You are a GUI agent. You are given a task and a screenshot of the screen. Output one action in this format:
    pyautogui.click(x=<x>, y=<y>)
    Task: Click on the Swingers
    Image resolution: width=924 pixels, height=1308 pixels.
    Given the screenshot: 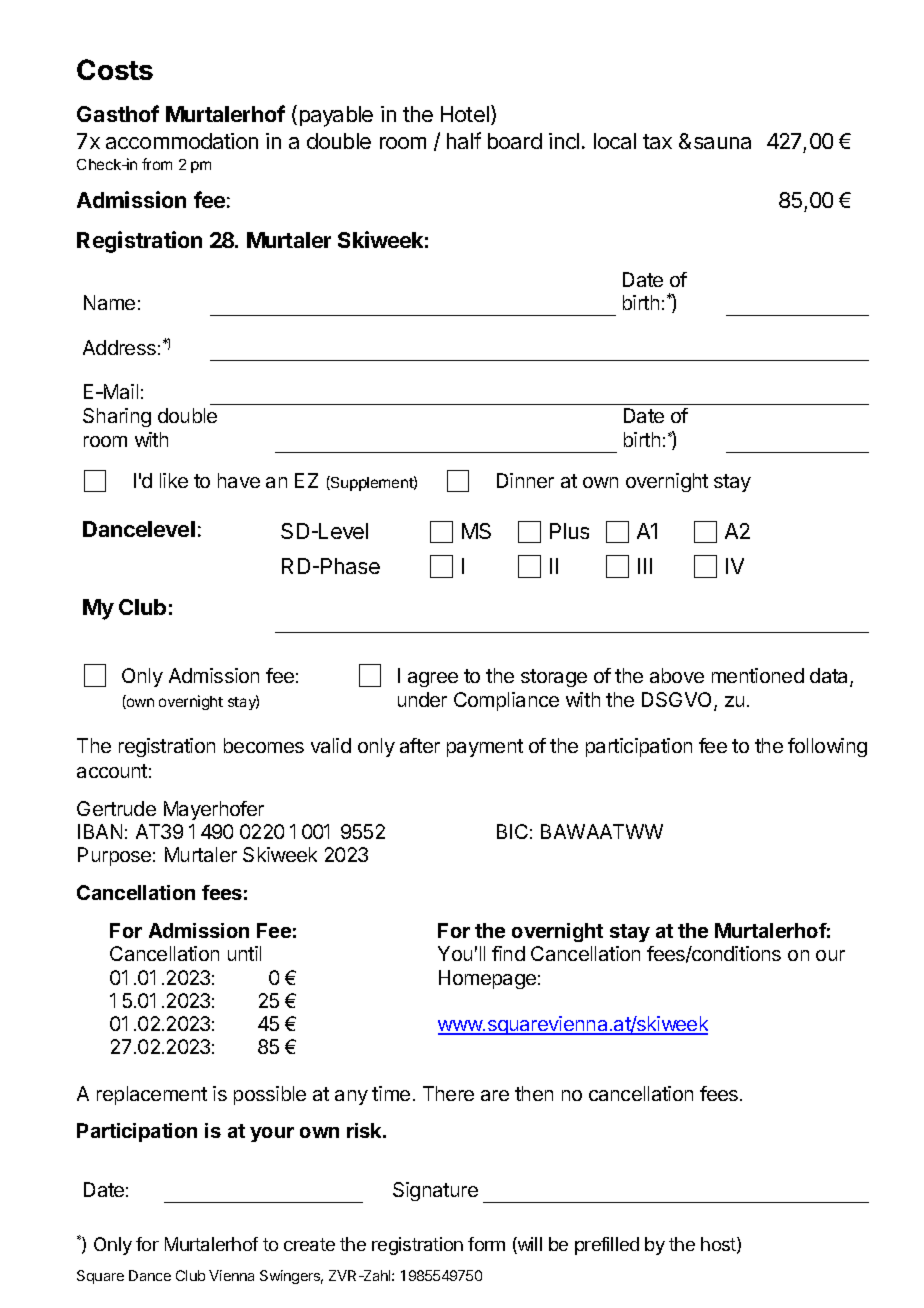 What is the action you would take?
    pyautogui.click(x=291, y=1277)
